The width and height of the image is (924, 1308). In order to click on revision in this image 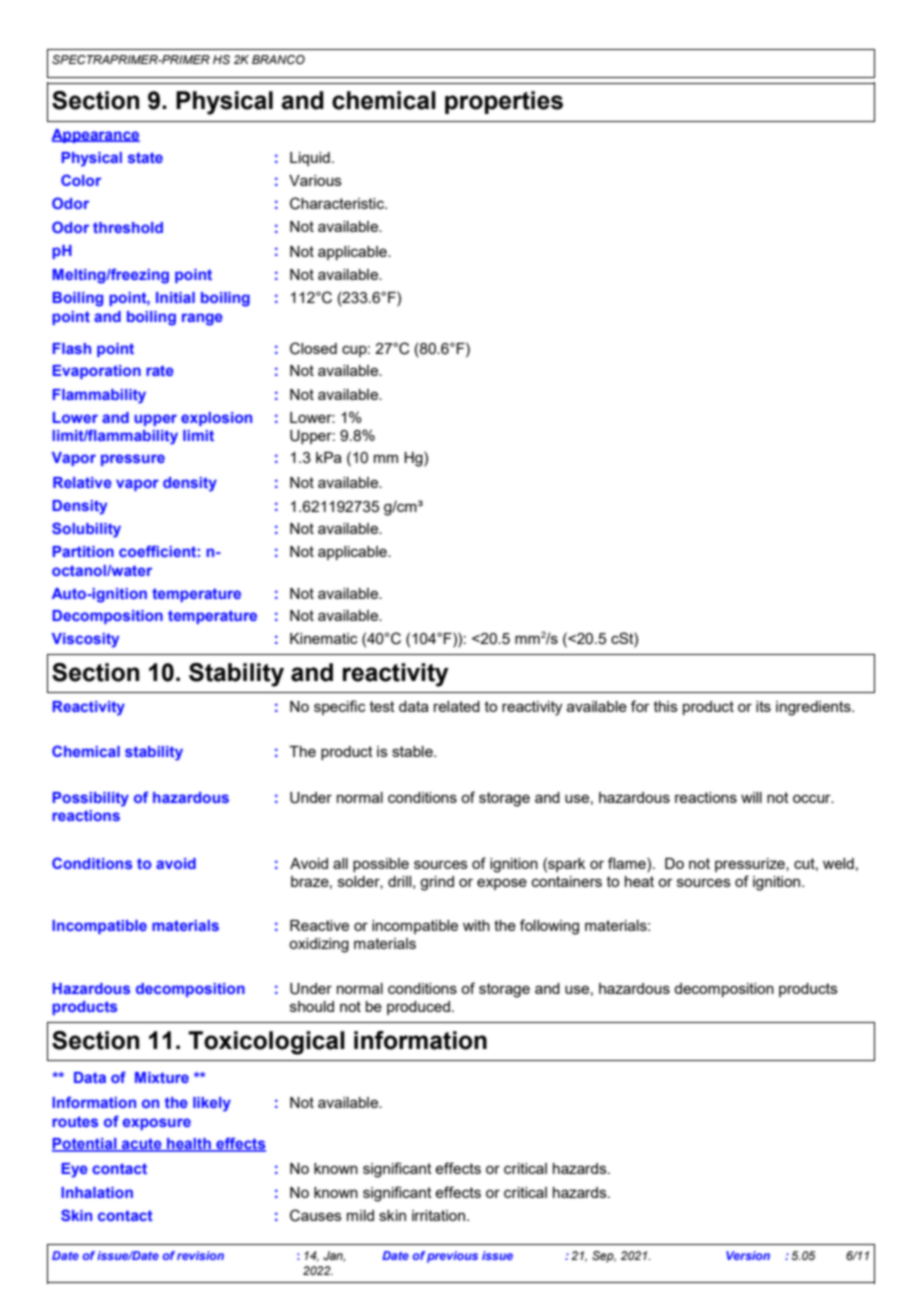, I will do `click(200, 1255)`.
